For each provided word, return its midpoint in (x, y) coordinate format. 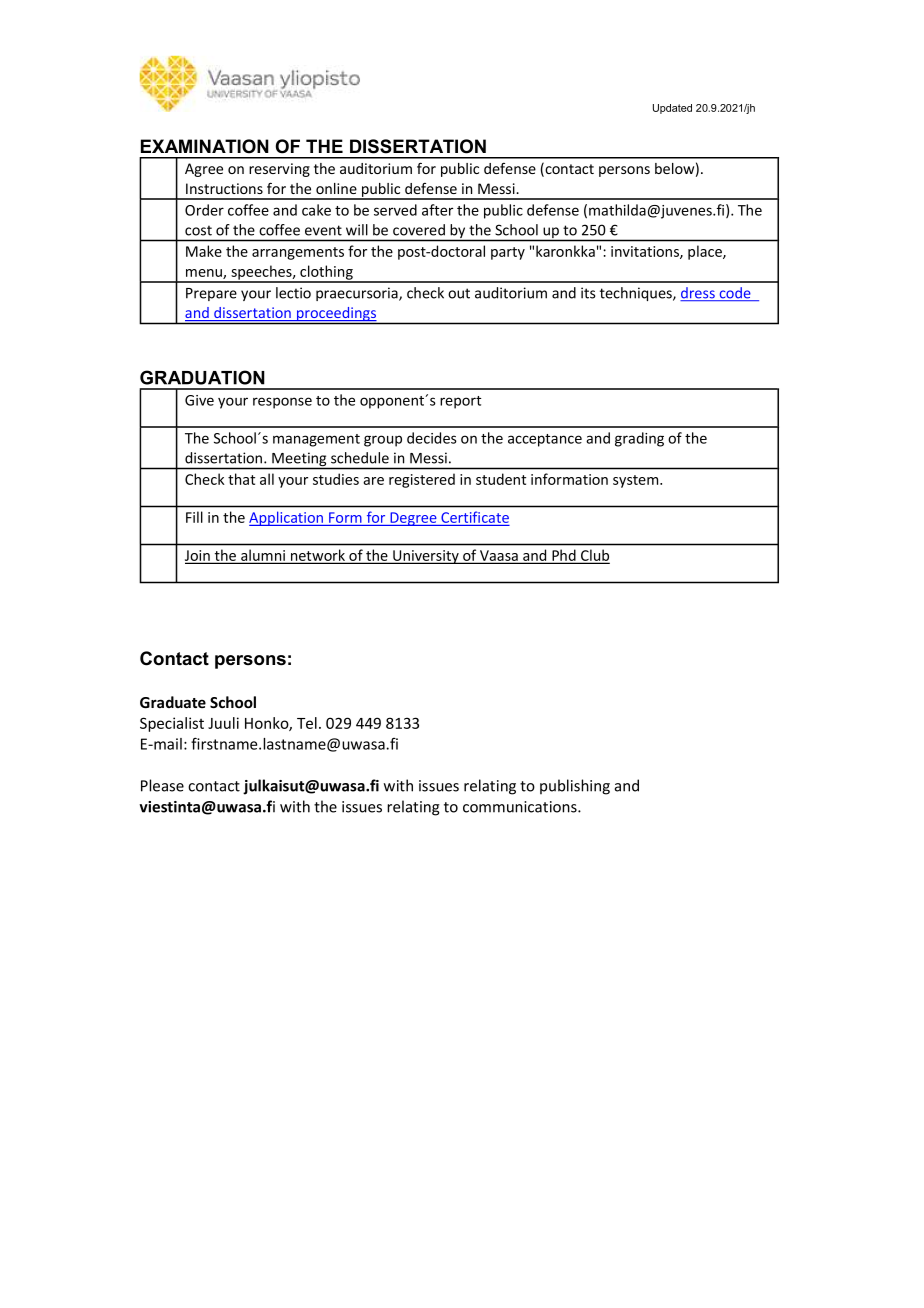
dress (698, 294)
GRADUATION (202, 377)
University (426, 557)
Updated (672, 109)
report (460, 402)
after (437, 210)
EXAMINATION (205, 146)
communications (521, 807)
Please (162, 785)
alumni (263, 556)
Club (594, 556)
